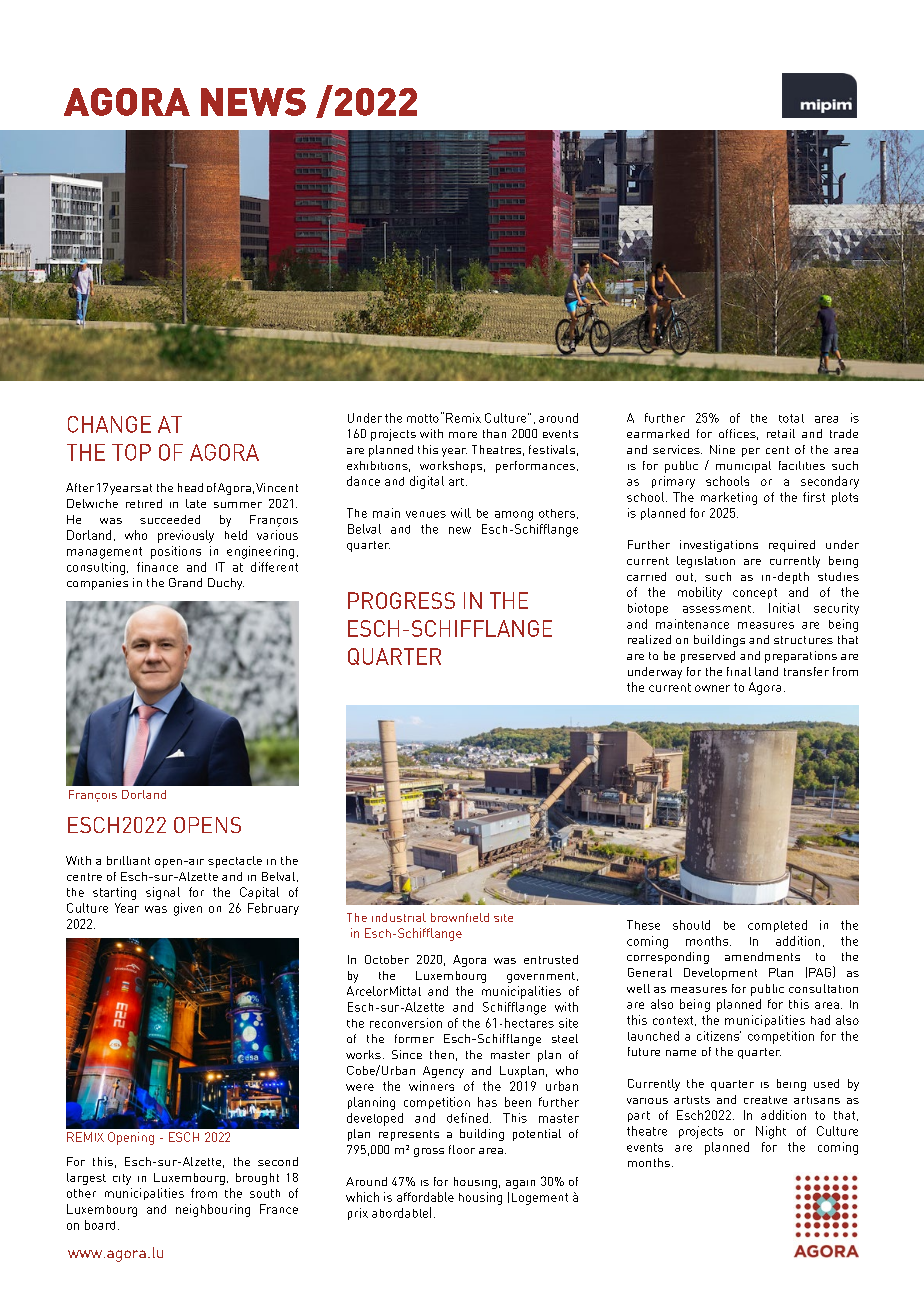  I want to click on will, so click(461, 513).
